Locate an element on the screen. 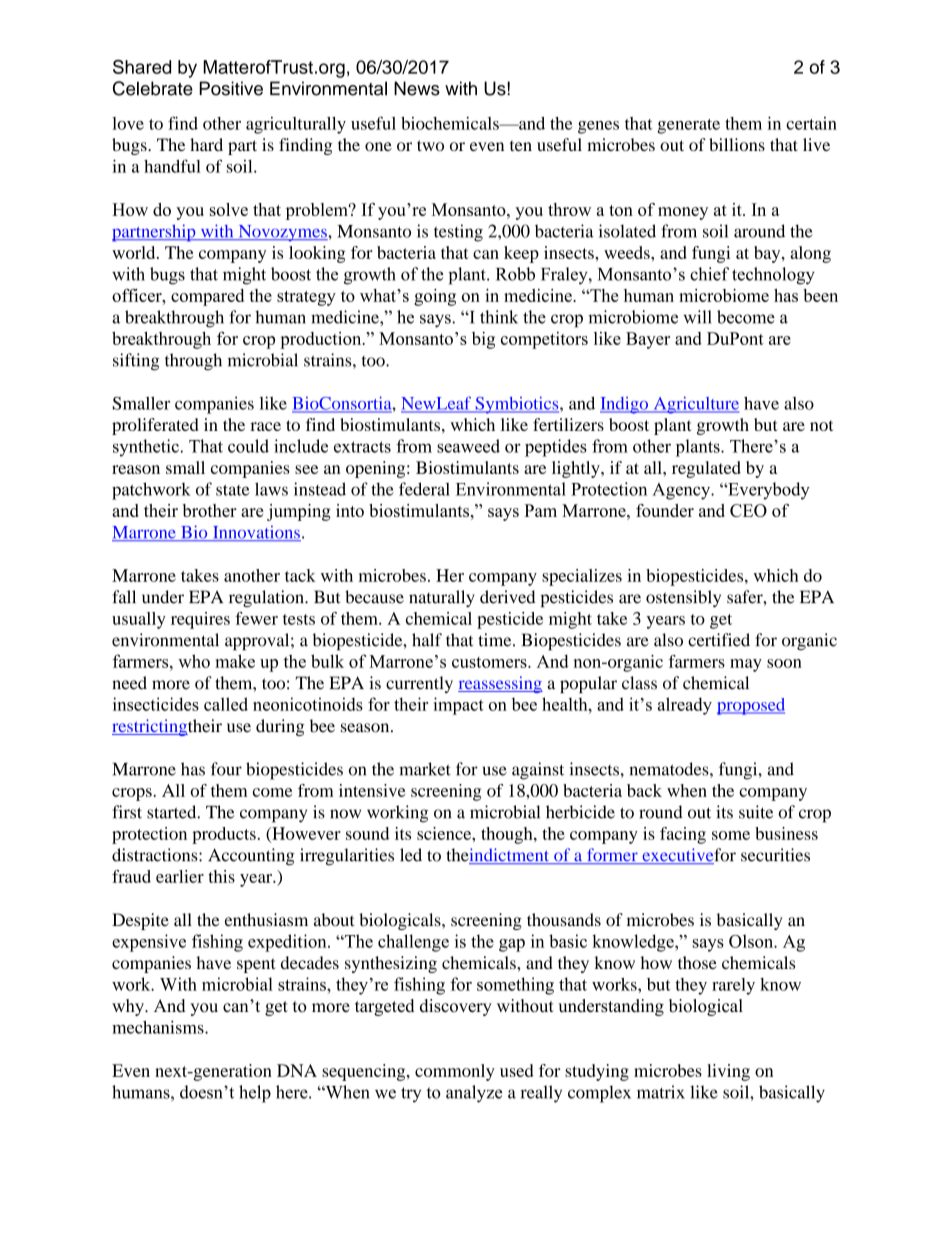 The height and width of the screenshot is (1233, 952). requires is located at coordinates (200, 620).
